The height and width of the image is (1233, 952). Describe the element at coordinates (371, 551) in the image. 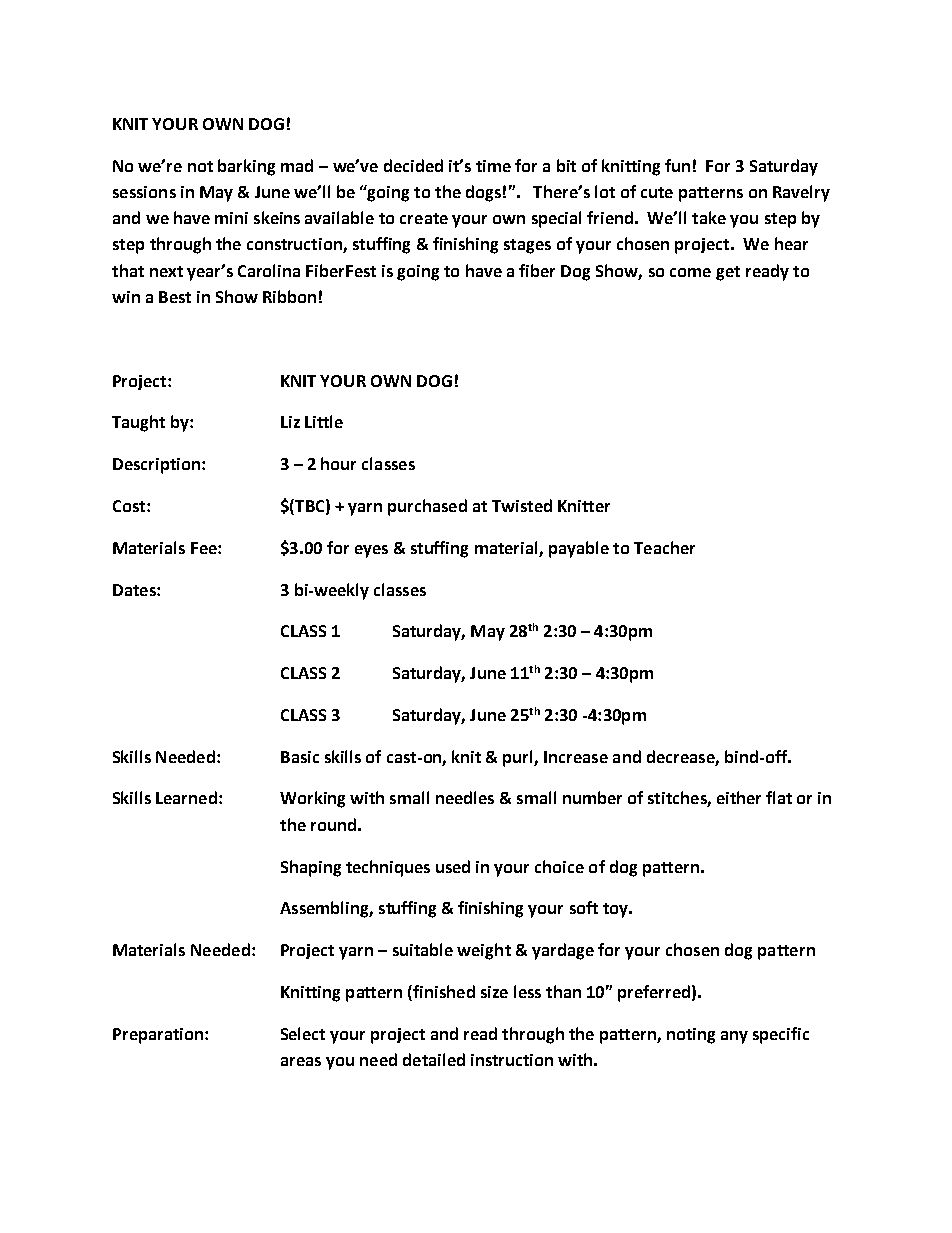

I see `eyes` at that location.
